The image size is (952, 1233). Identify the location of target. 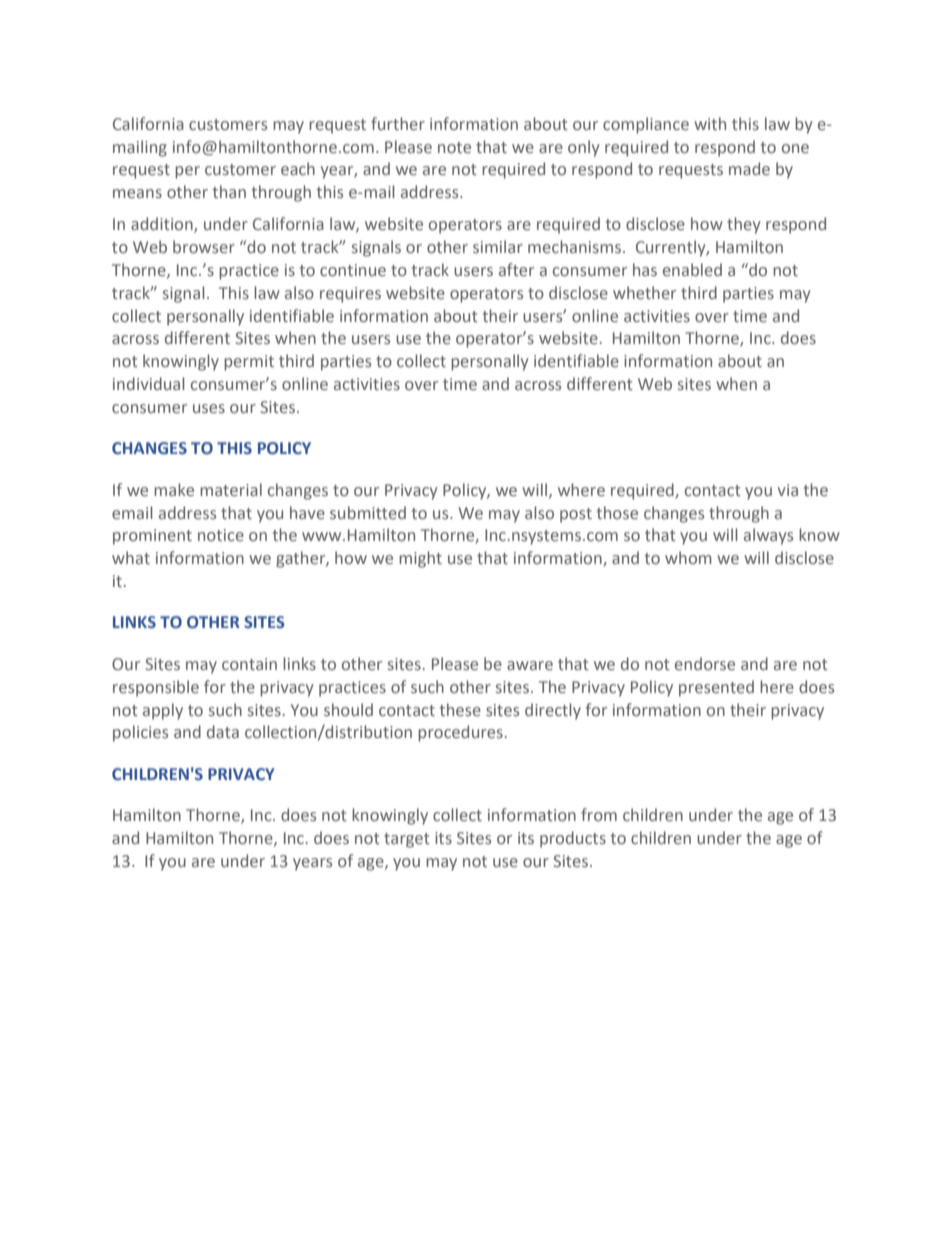
(407, 840).
